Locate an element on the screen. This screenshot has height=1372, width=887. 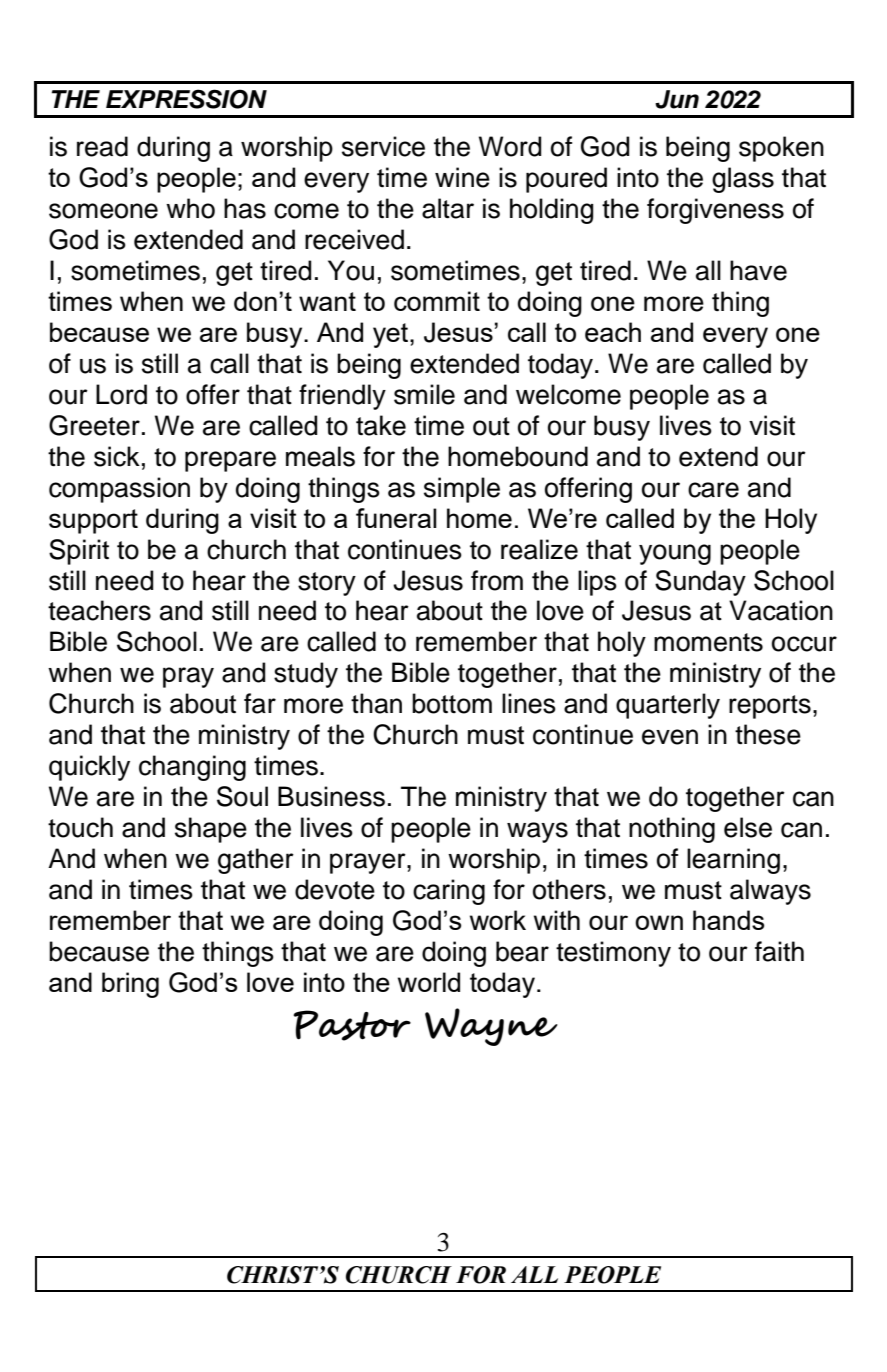
EXPRESSION is located at coordinates (186, 99).
